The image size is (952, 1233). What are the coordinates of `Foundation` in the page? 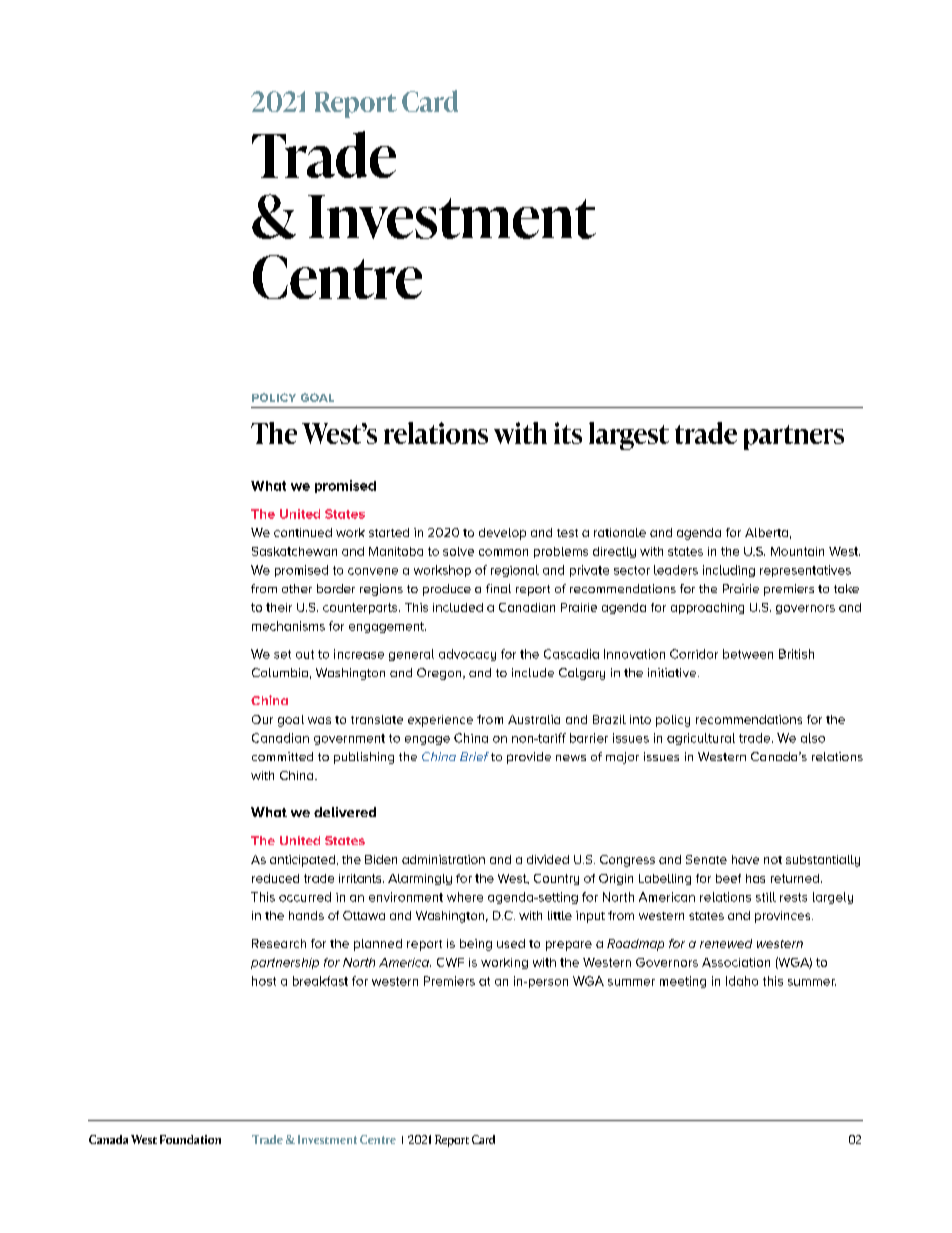 It's located at (190, 1139).
